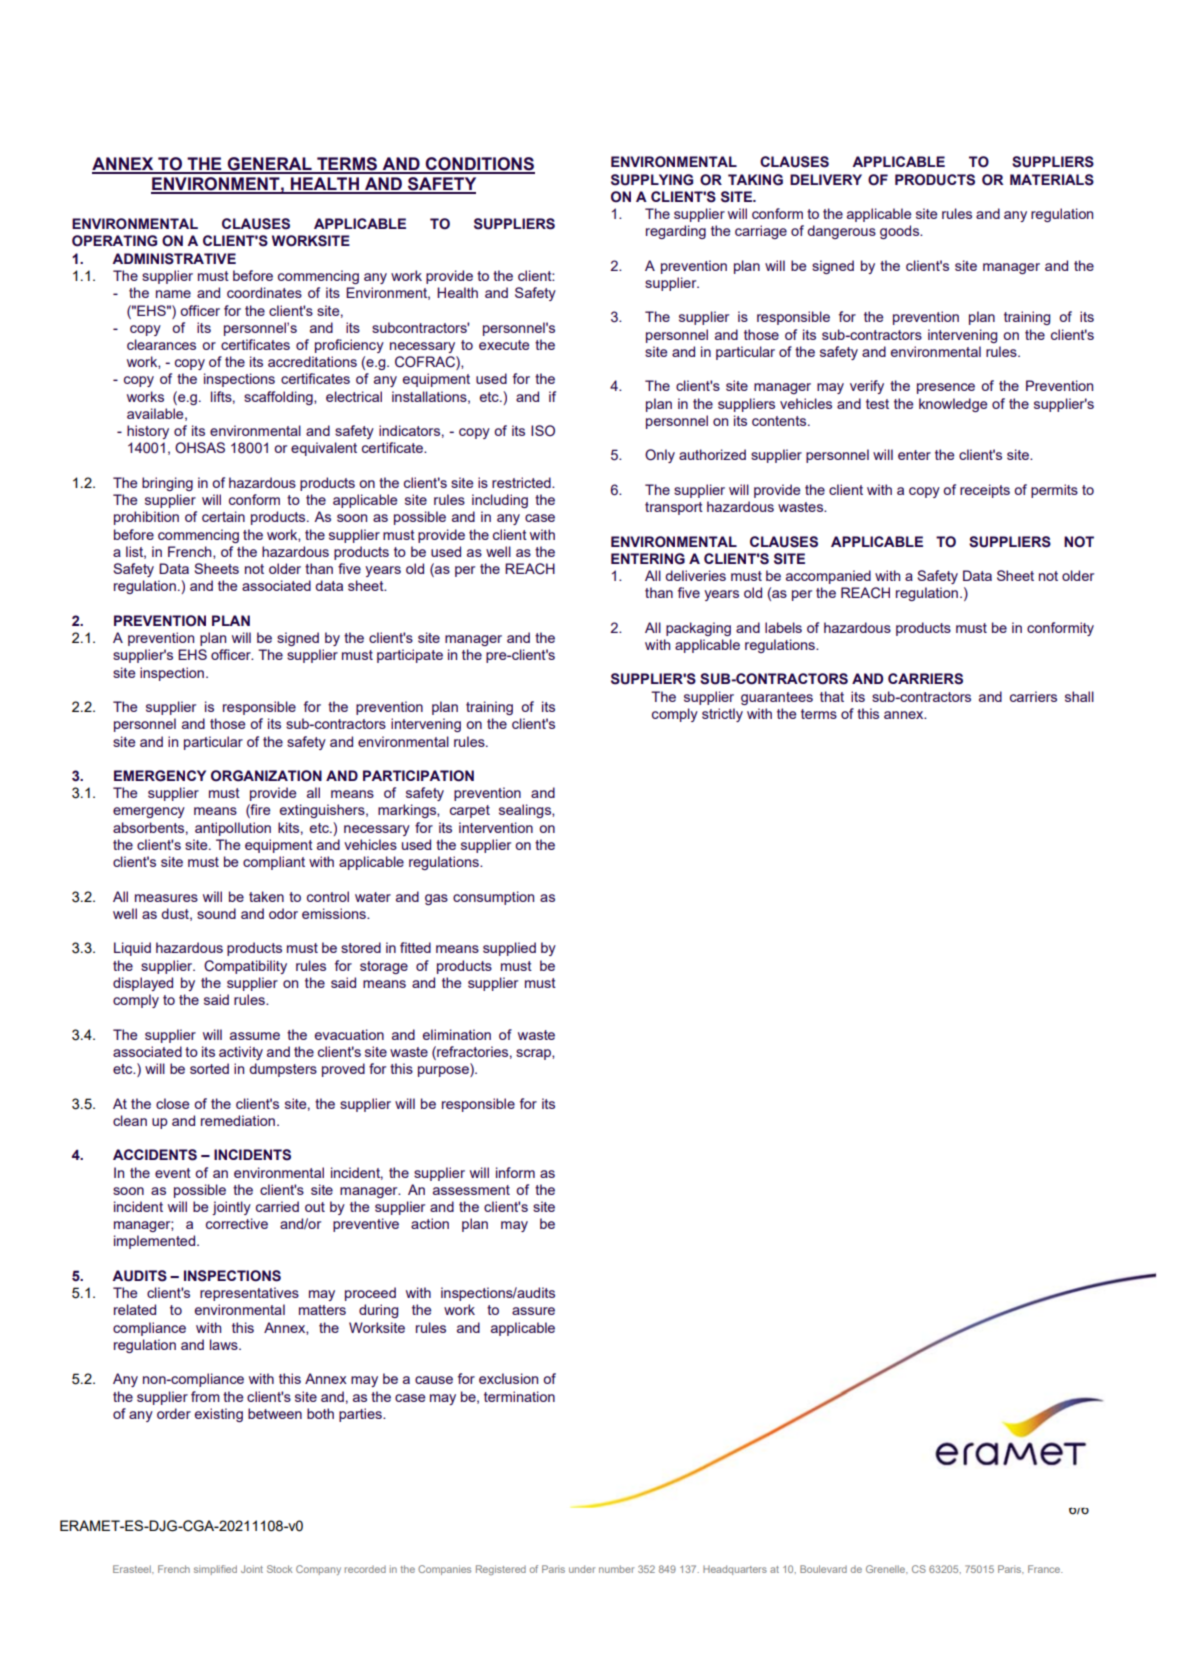  Describe the element at coordinates (274, 863) in the screenshot. I see `compliant` at that location.
